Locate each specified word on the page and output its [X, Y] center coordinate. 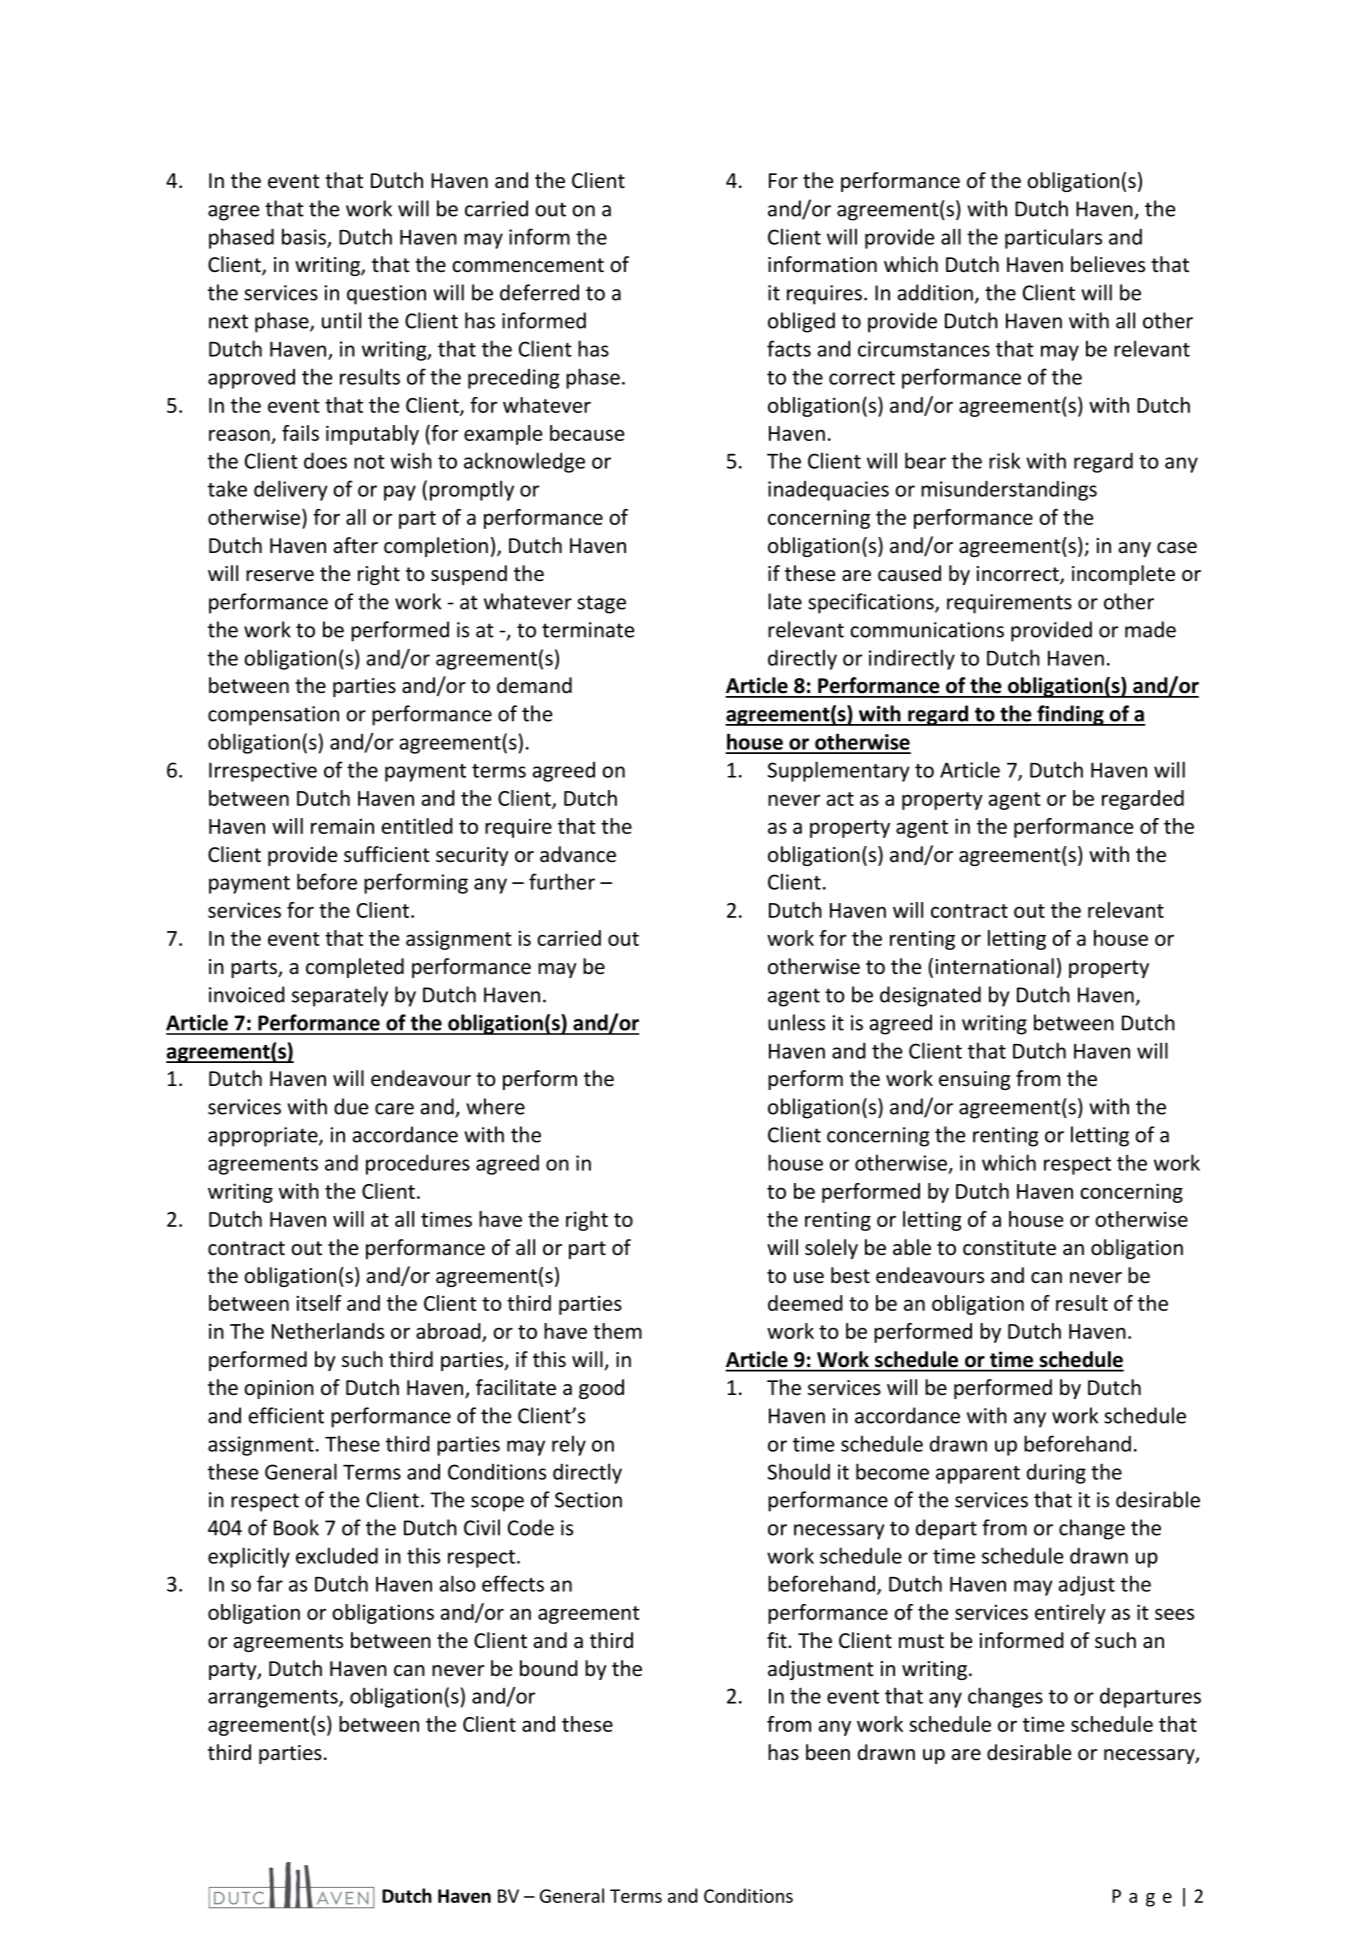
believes [1108, 264]
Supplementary [839, 771]
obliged [801, 322]
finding [1070, 715]
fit [778, 1640]
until [341, 320]
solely [831, 1249]
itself [319, 1303]
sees [1174, 1614]
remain [342, 826]
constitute [1009, 1248]
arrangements [274, 1699]
